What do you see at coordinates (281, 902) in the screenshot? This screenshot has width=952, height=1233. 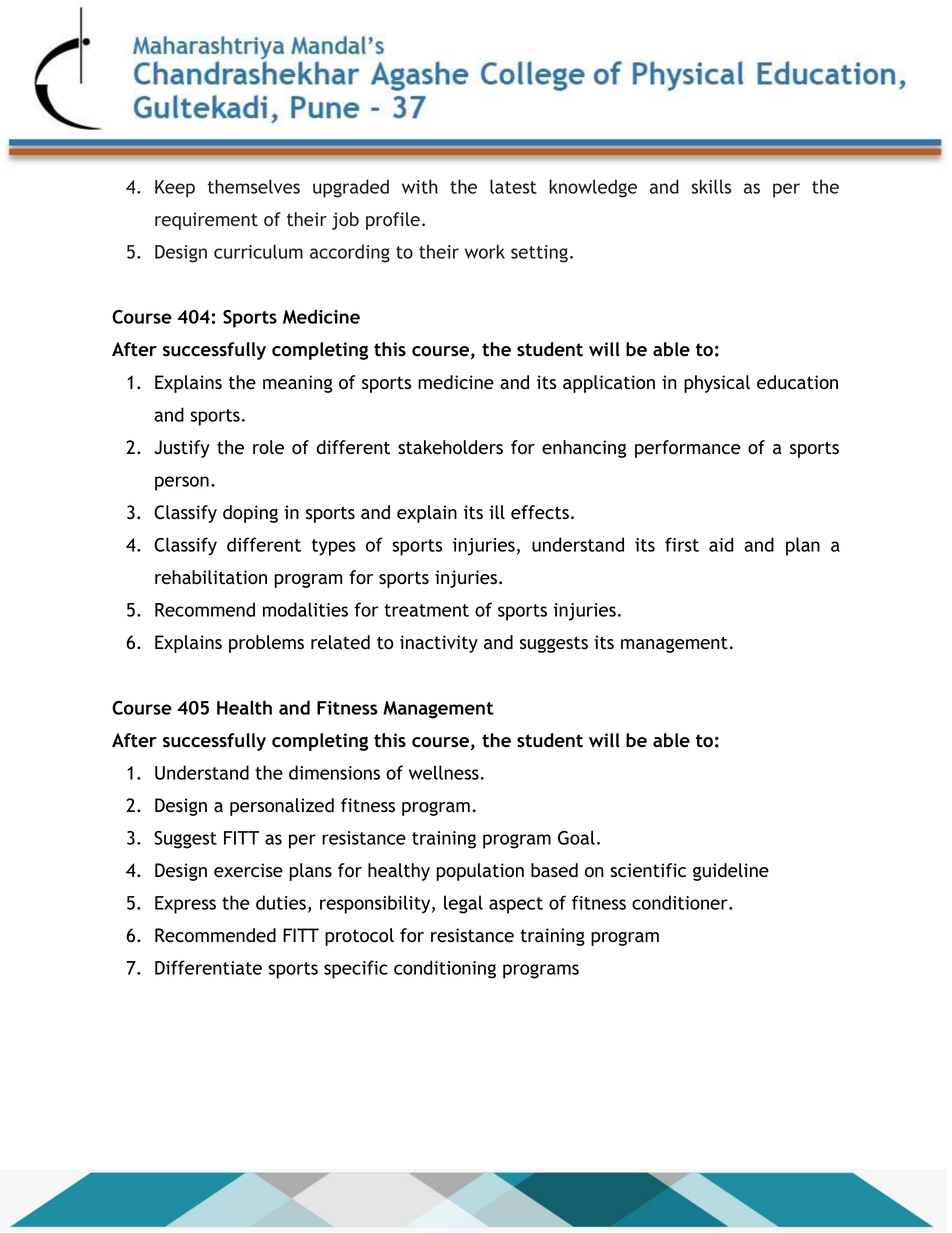 I see `duties` at bounding box center [281, 902].
